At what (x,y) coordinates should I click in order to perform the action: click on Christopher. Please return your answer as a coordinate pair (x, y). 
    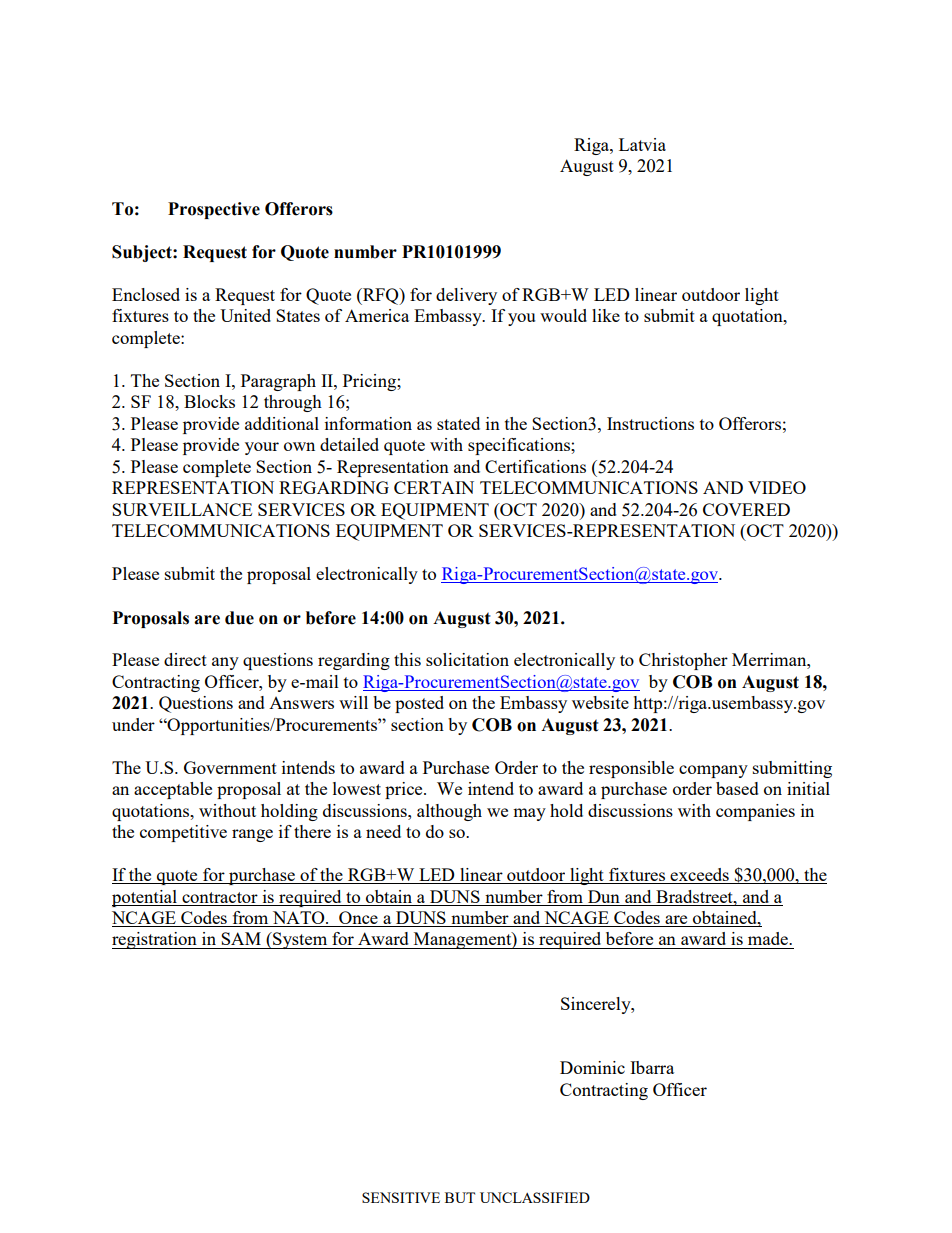
    Looking at the image, I should click on (683, 661).
